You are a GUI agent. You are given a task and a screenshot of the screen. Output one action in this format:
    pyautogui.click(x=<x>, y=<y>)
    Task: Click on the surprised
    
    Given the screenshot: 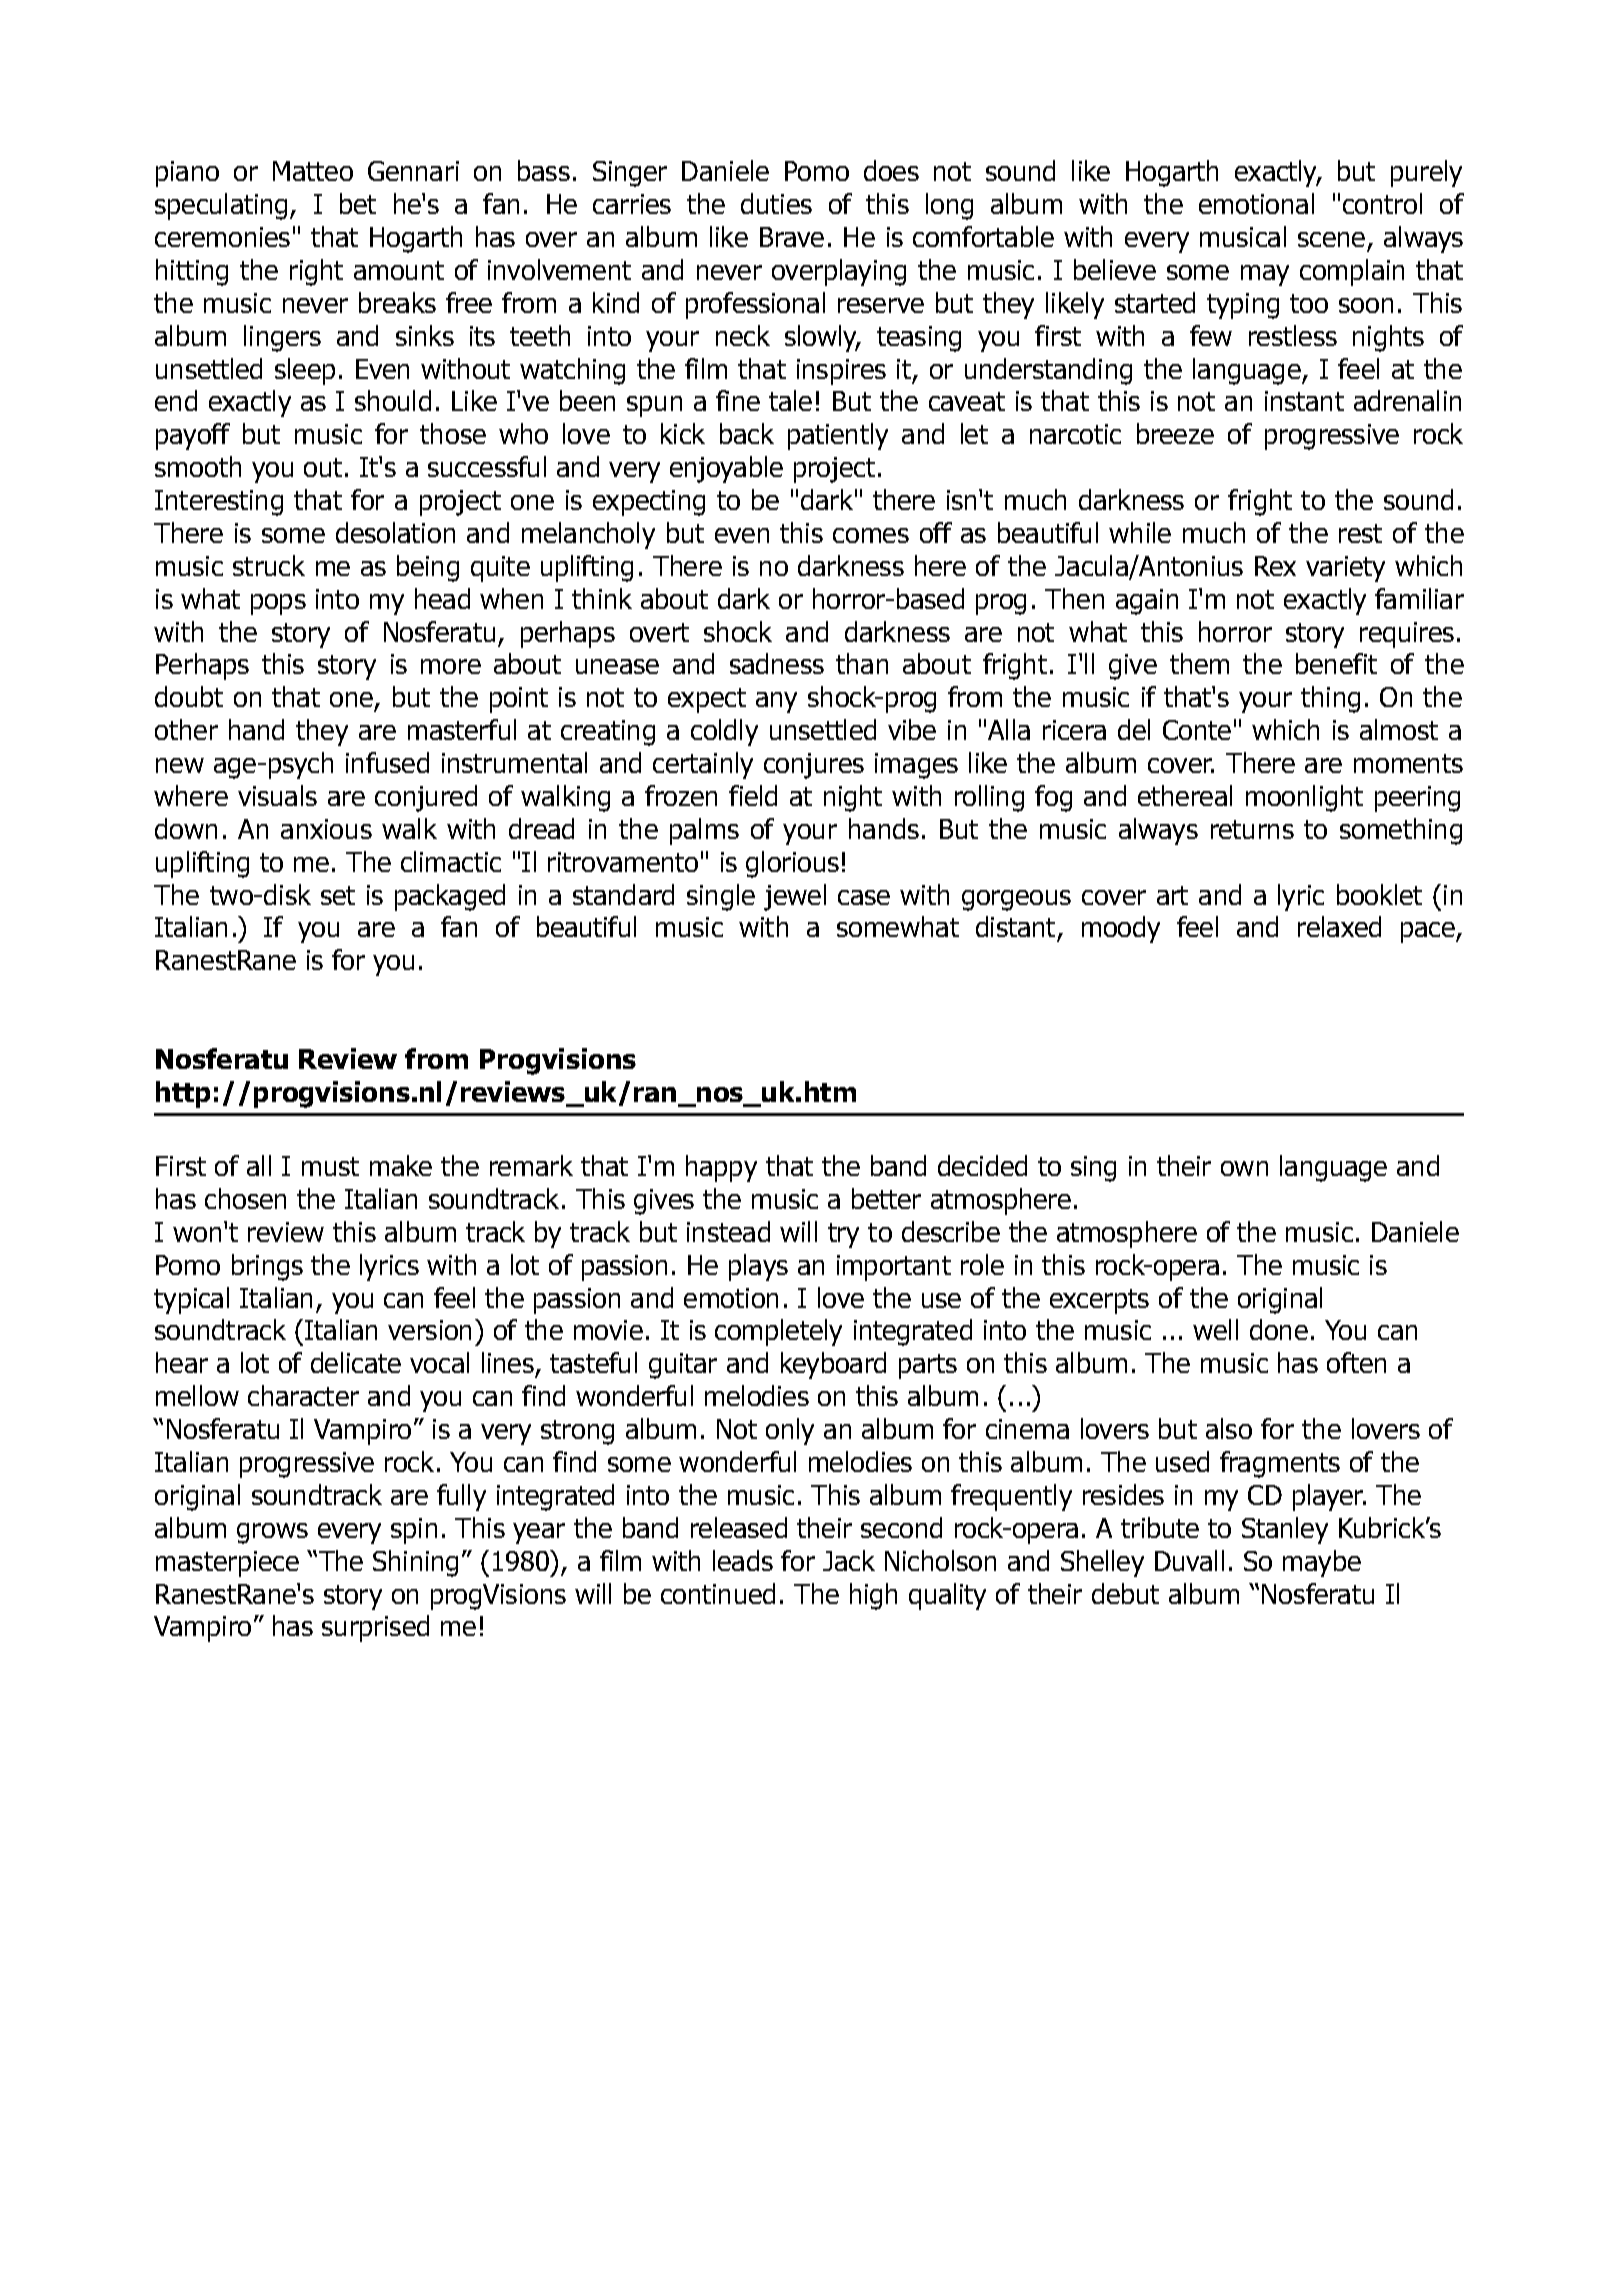 What is the action you would take?
    pyautogui.click(x=375, y=1628)
